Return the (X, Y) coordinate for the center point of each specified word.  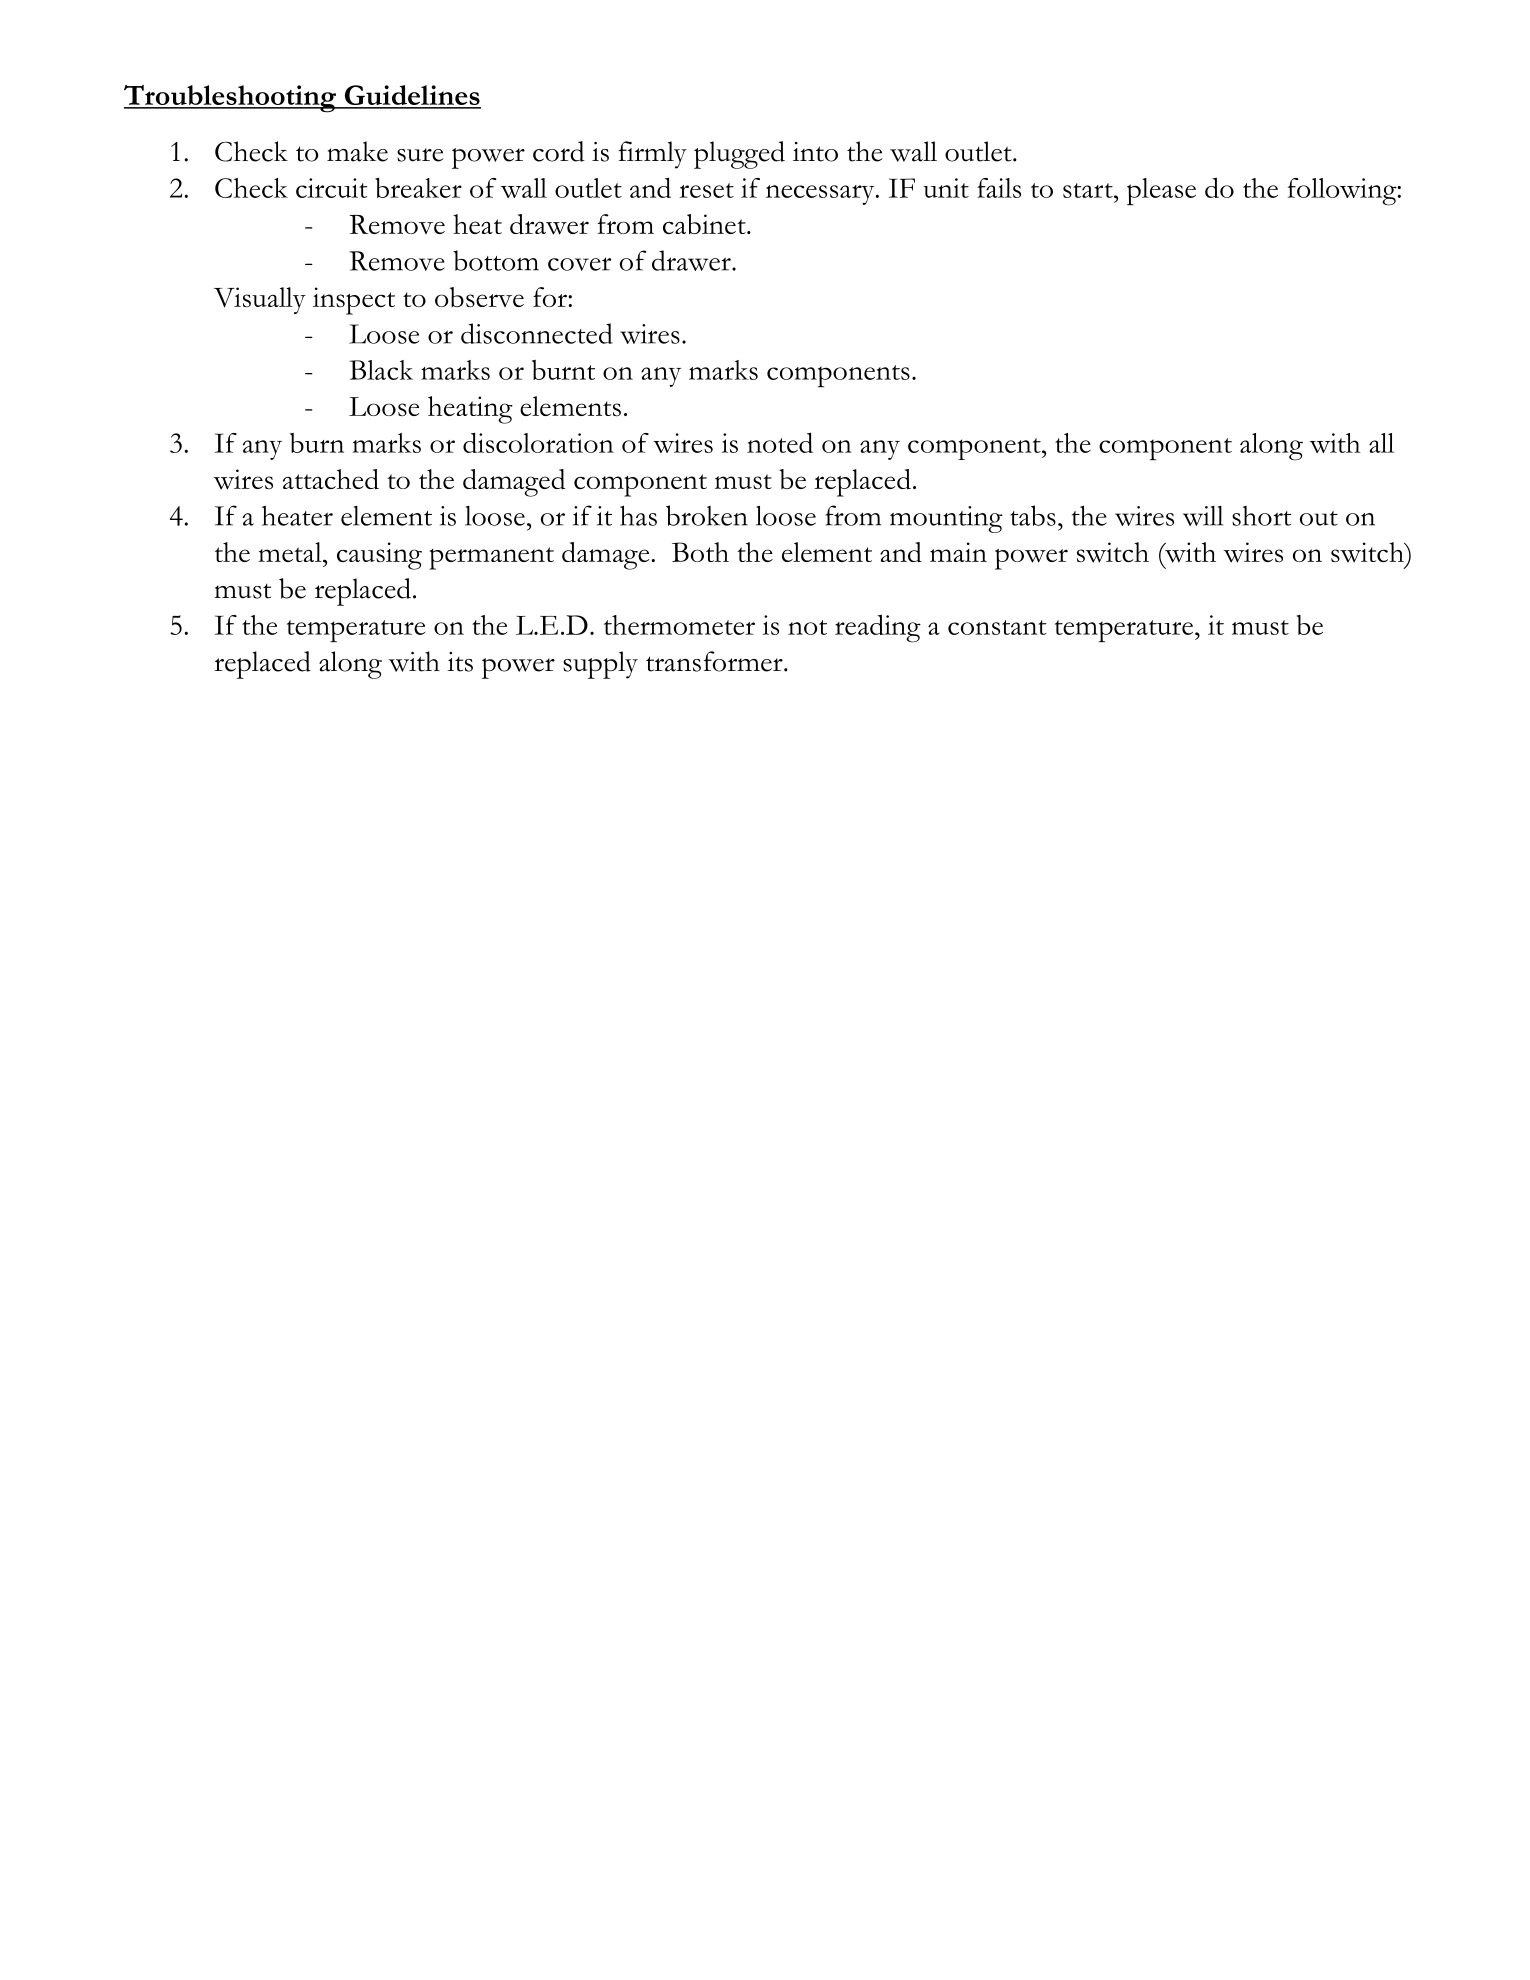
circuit (331, 188)
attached (331, 479)
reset (706, 190)
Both (700, 552)
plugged (739, 155)
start (1089, 190)
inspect (354, 301)
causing (379, 556)
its (460, 662)
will (1203, 516)
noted (780, 442)
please (1161, 191)
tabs (1033, 515)
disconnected (537, 333)
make (357, 151)
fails (999, 188)
